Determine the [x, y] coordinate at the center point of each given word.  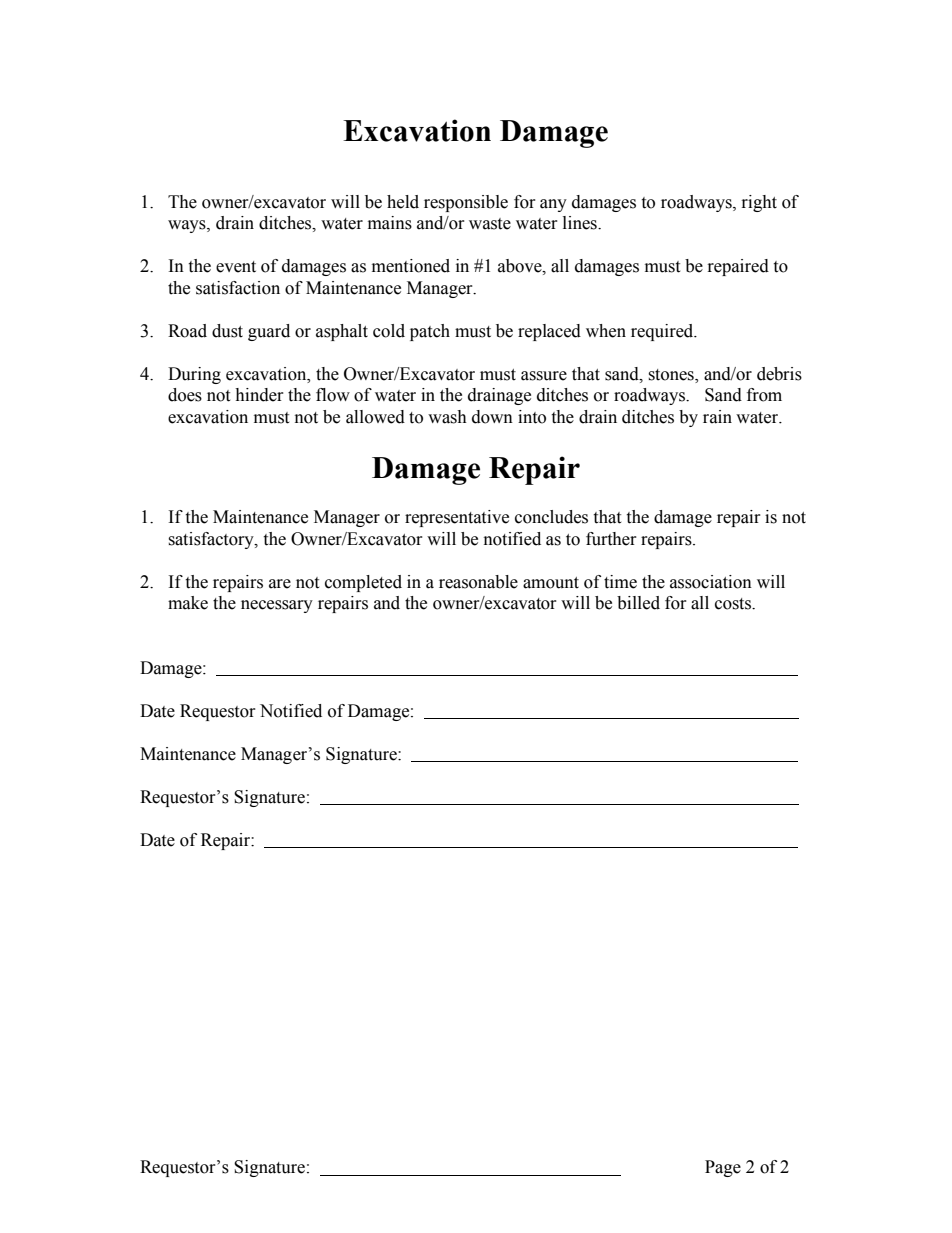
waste [490, 224]
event [236, 267]
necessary [277, 606]
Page [723, 1168]
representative [457, 518]
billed [638, 603]
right [759, 203]
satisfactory [212, 540]
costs [734, 604]
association [711, 582]
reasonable [478, 582]
